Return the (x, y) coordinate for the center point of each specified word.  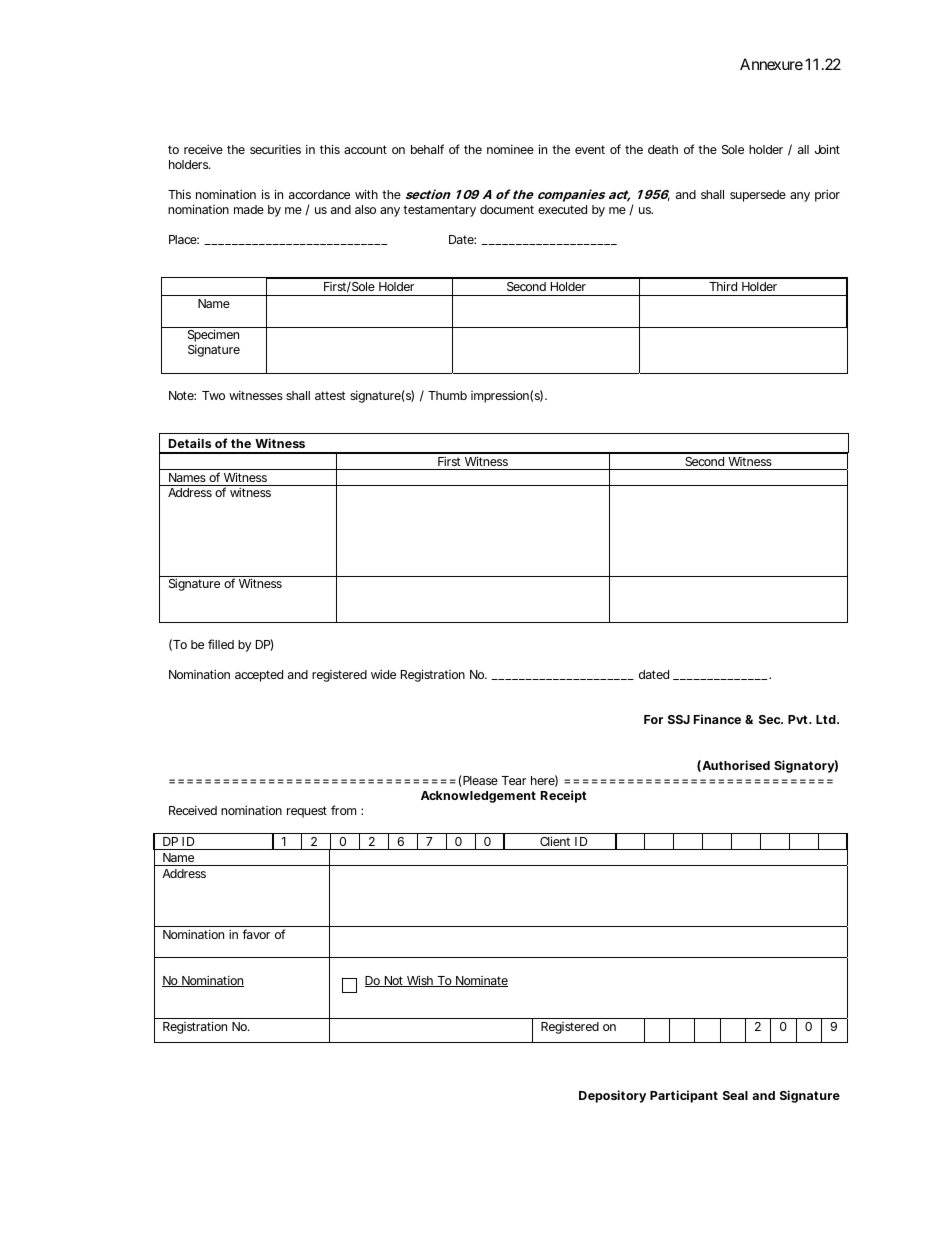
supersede (758, 196)
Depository (612, 1096)
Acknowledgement (478, 797)
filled (221, 644)
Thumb (447, 395)
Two (213, 395)
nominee (510, 149)
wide (383, 674)
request (307, 812)
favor (256, 934)
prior (827, 195)
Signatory (804, 766)
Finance (717, 719)
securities (275, 149)
